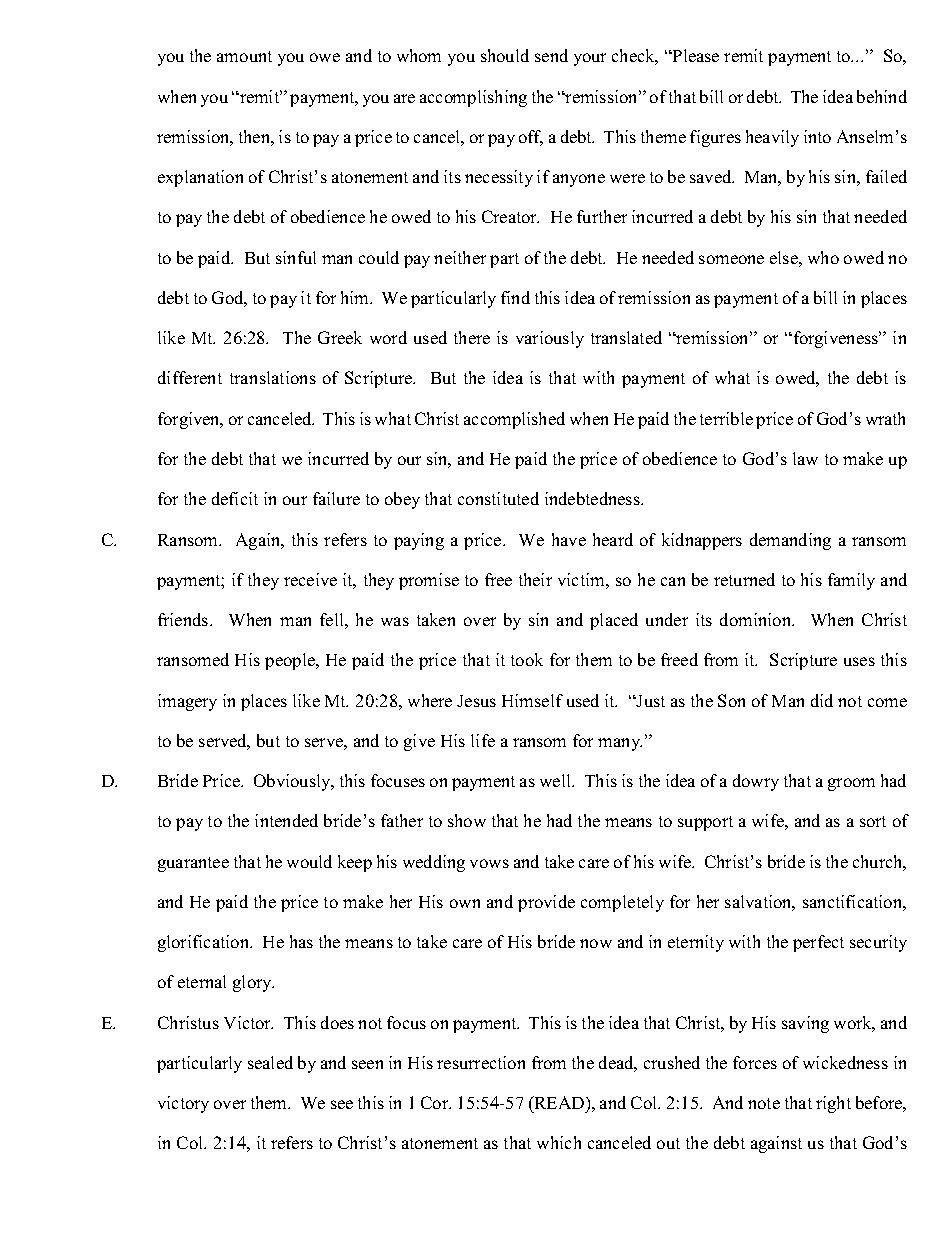 The width and height of the page is (952, 1233). Describe the element at coordinates (270, 1062) in the page. I see `sealed` at that location.
